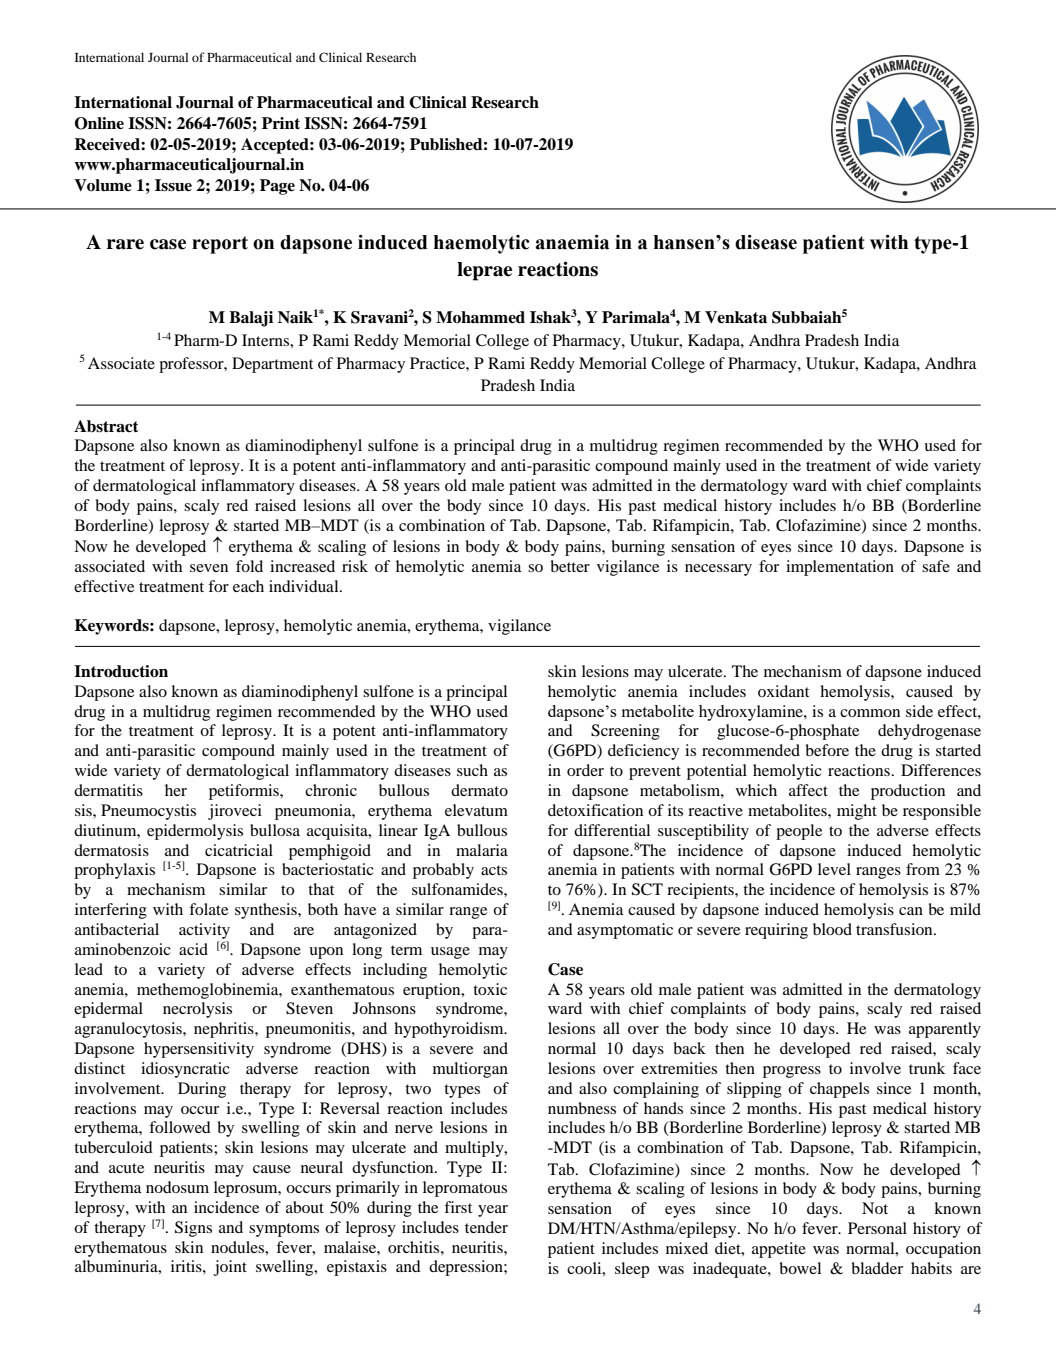 The height and width of the screenshot is (1367, 1056). I want to click on Mohammed, so click(480, 317).
